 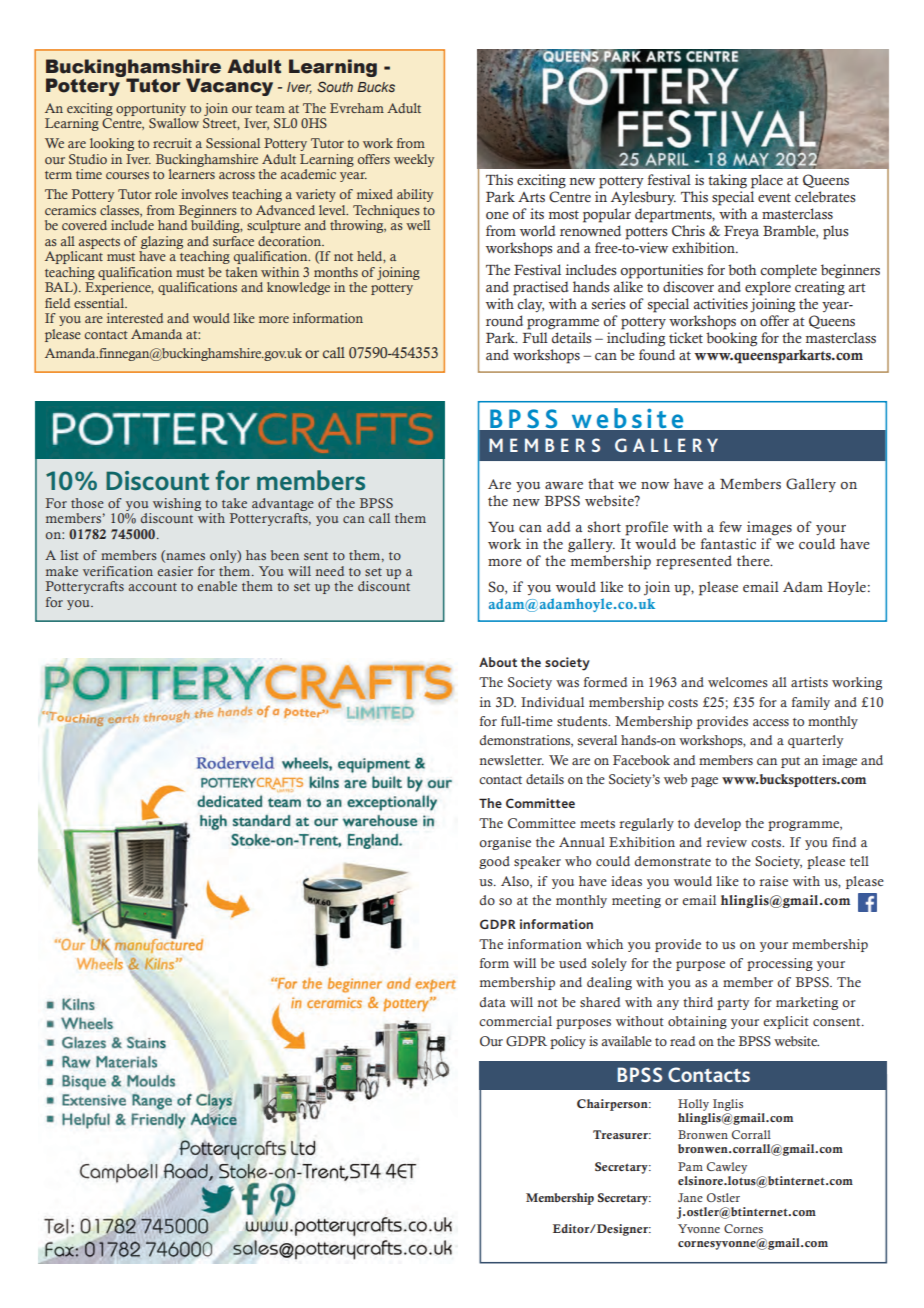 I want to click on aware, so click(x=564, y=485).
